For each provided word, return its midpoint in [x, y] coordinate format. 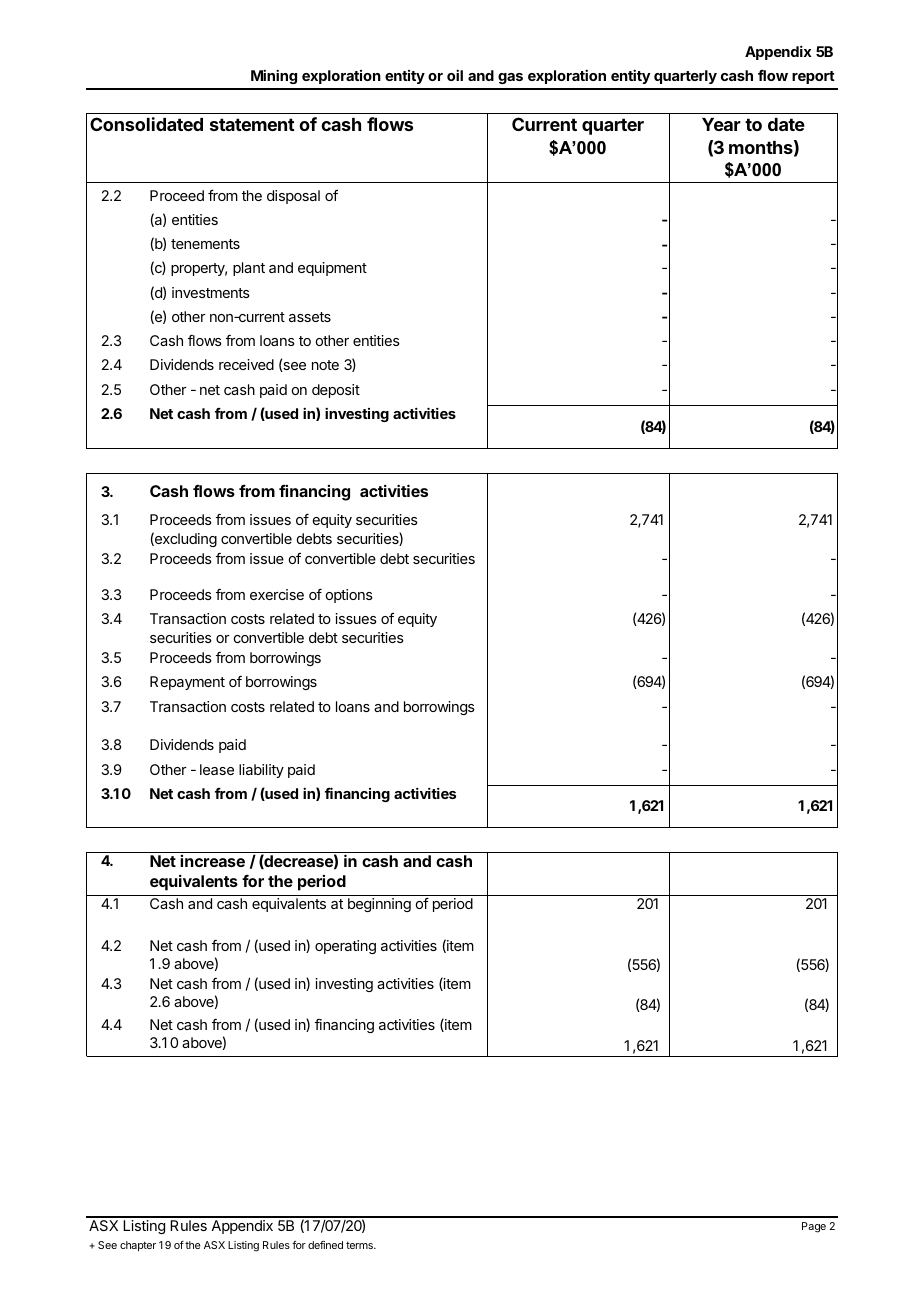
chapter [138, 1246]
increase [212, 861]
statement [252, 124]
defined [325, 1245]
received [246, 364]
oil [455, 75]
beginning [379, 905]
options [349, 596]
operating [345, 947]
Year [721, 124]
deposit [336, 391]
